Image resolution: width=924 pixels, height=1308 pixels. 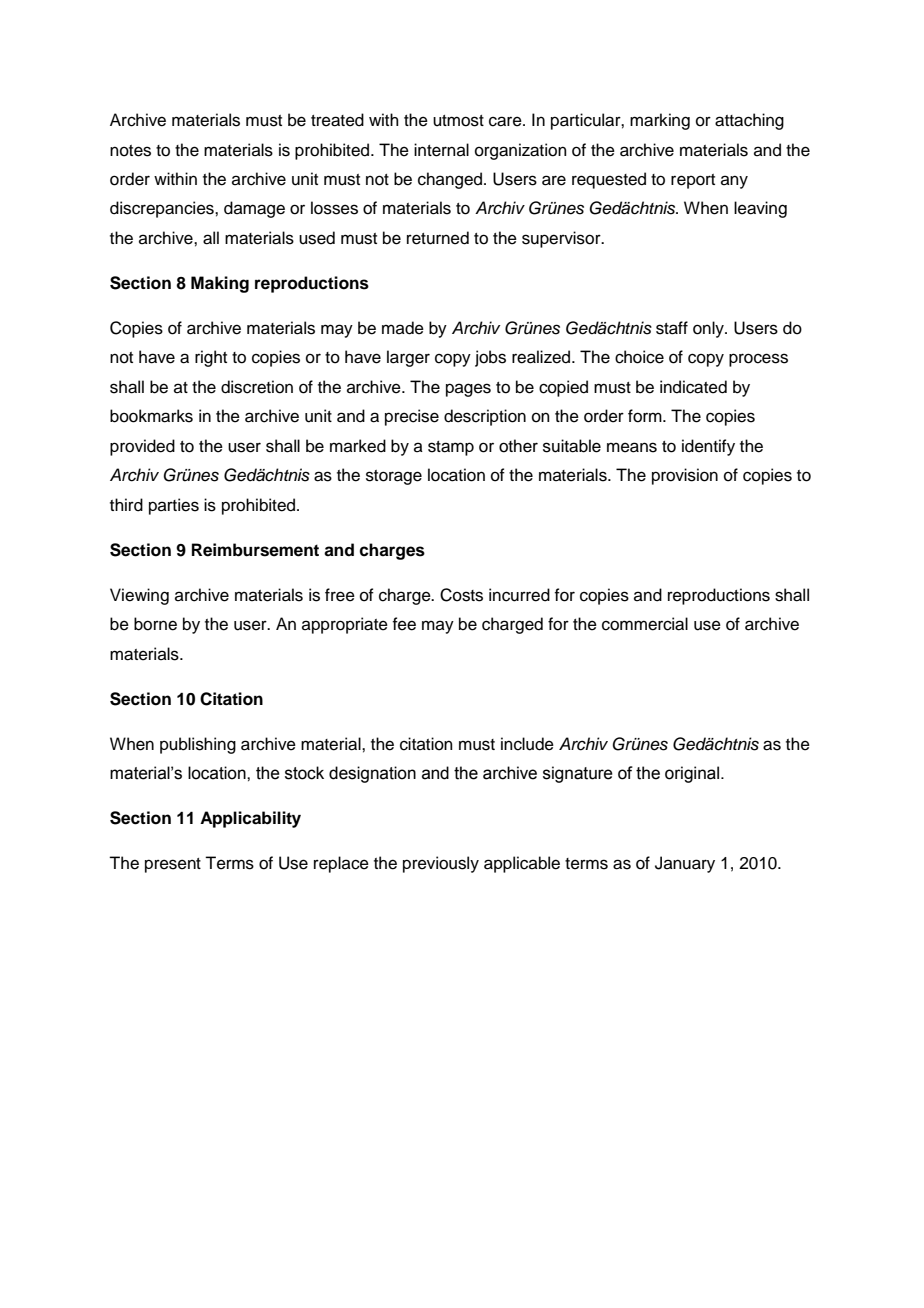 I want to click on notes, so click(x=130, y=151).
